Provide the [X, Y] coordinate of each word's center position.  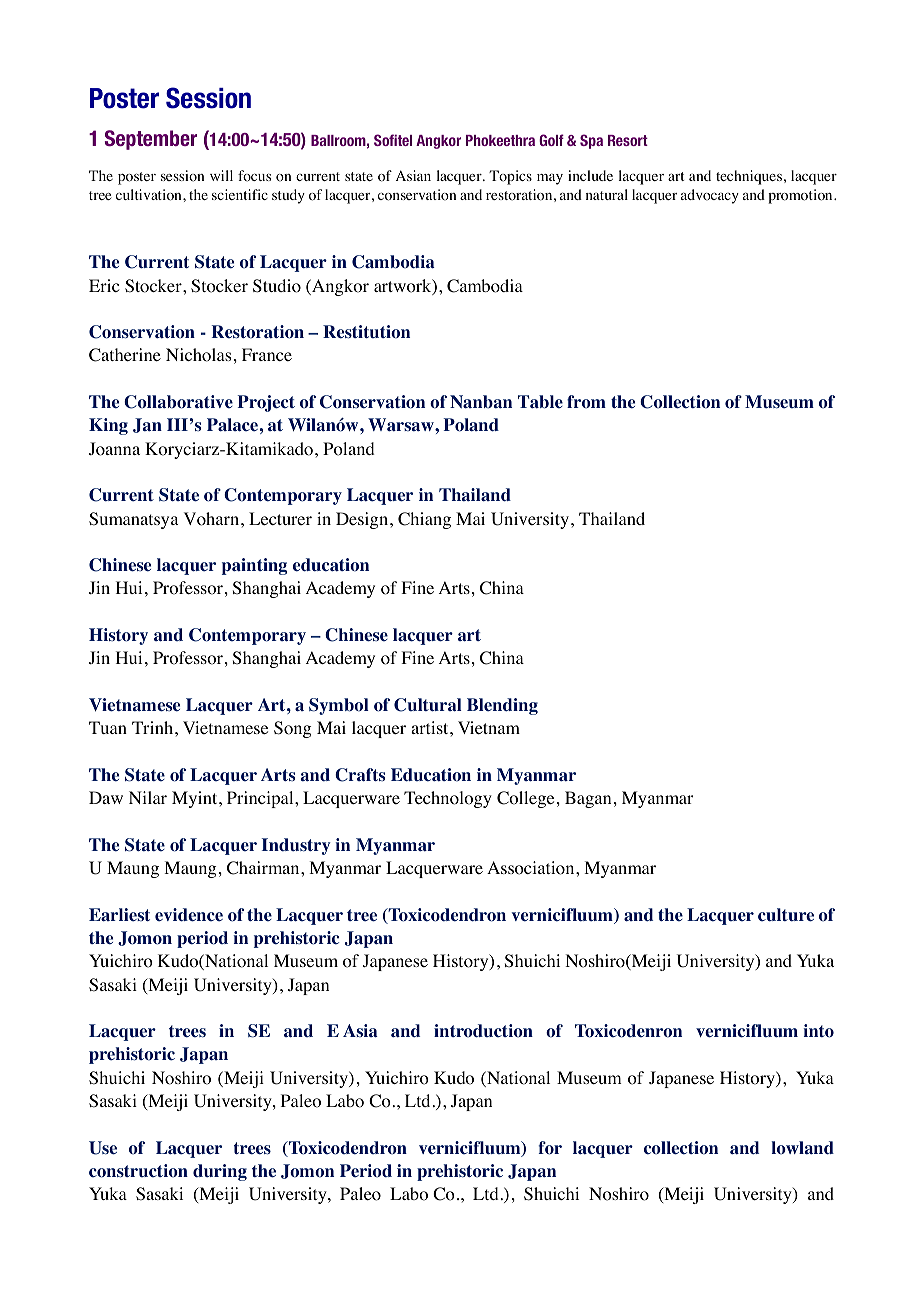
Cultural [428, 705]
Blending [502, 706]
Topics [510, 177]
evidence [189, 915]
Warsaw [402, 424]
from [586, 402]
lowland [802, 1148]
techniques [749, 177]
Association [532, 868]
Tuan [108, 727]
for [550, 1148]
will [221, 175]
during [220, 1172]
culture [786, 915]
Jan [147, 425]
